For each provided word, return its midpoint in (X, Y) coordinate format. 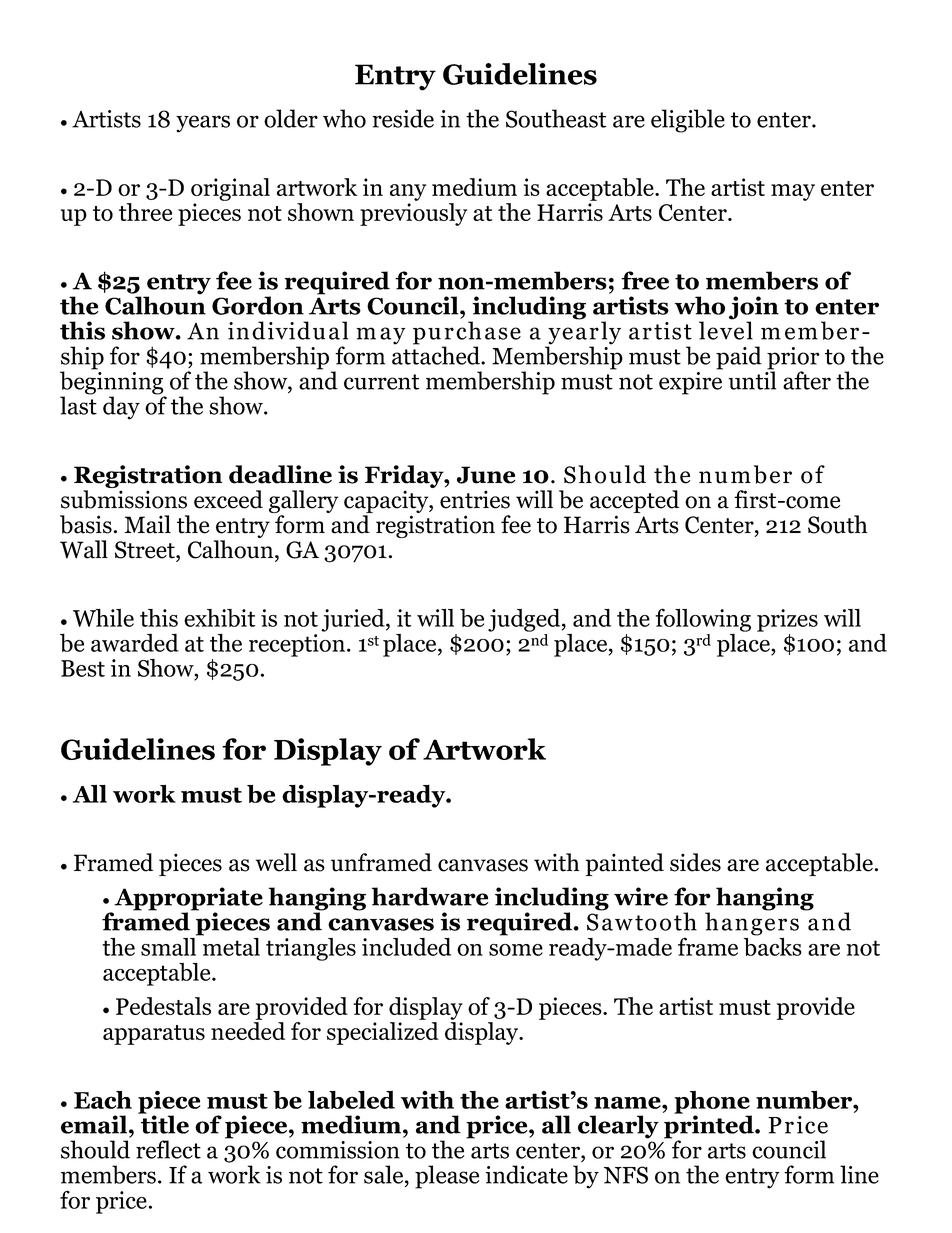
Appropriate (188, 900)
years (203, 124)
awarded (135, 642)
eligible (688, 121)
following (703, 621)
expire (691, 382)
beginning (113, 383)
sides (695, 862)
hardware (430, 896)
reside (403, 118)
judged (525, 620)
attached (437, 354)
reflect (168, 1149)
